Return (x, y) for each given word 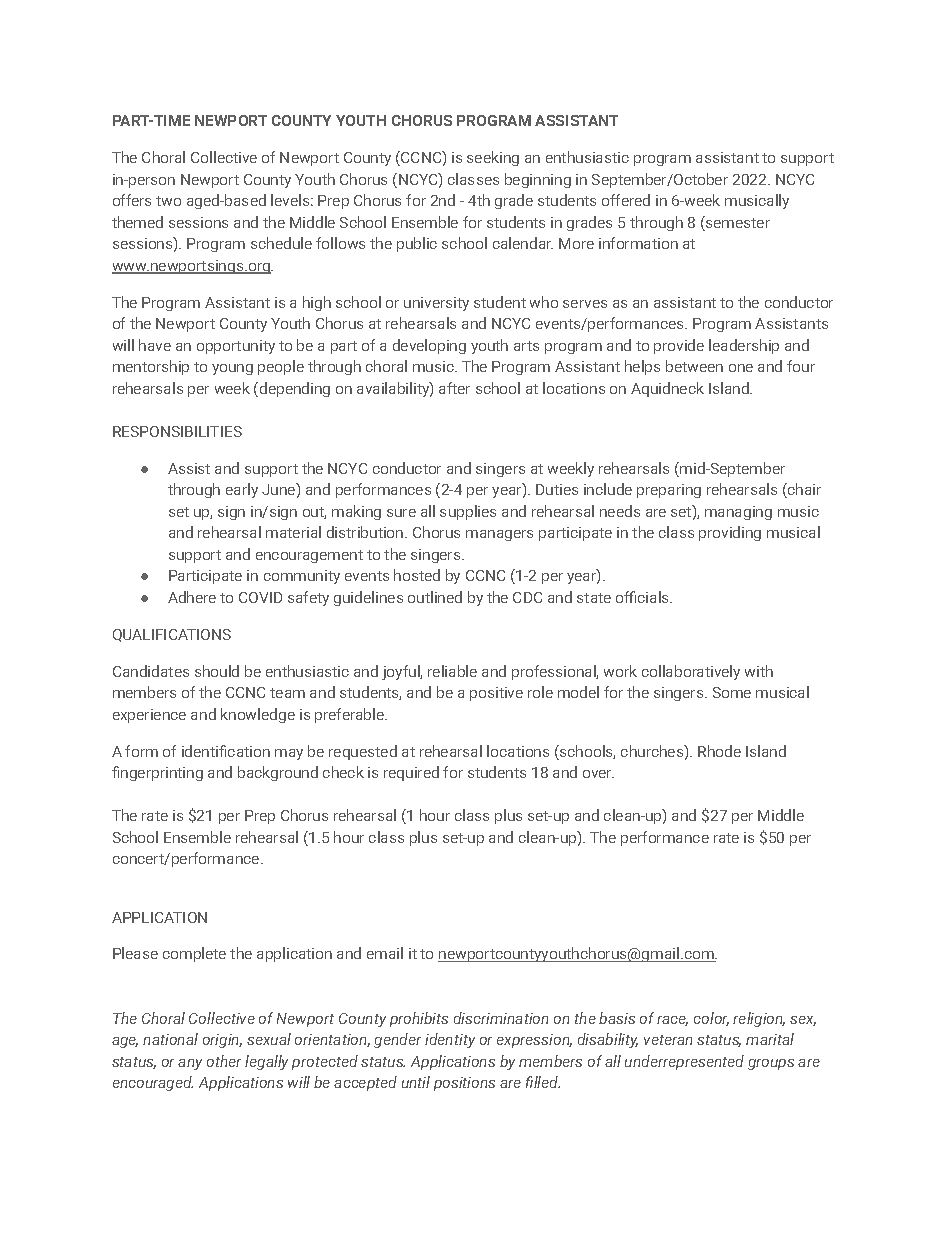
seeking (493, 158)
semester (737, 223)
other (224, 1061)
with (759, 671)
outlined (435, 597)
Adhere (192, 597)
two (168, 201)
